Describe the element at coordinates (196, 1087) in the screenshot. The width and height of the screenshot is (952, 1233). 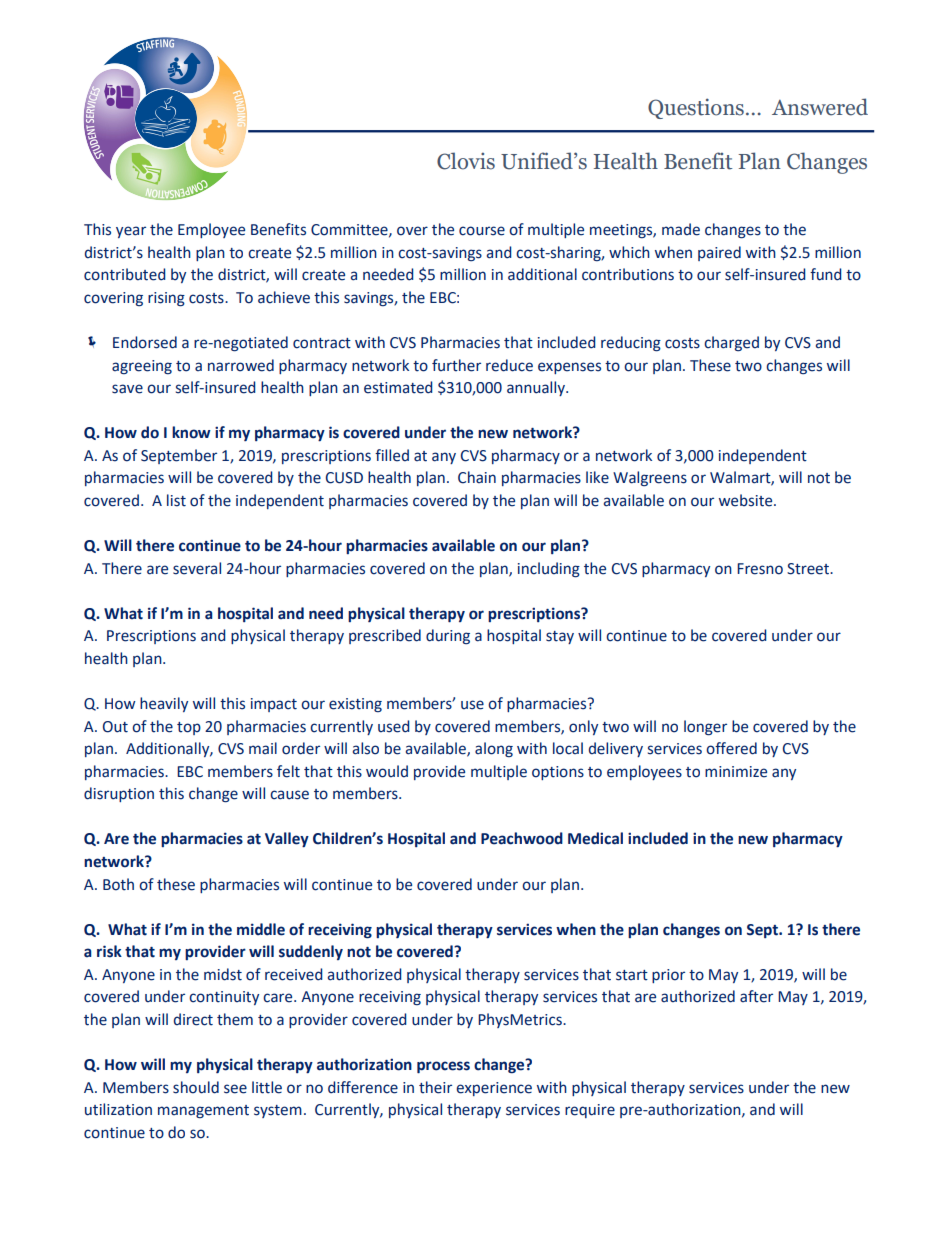
I see `should` at that location.
